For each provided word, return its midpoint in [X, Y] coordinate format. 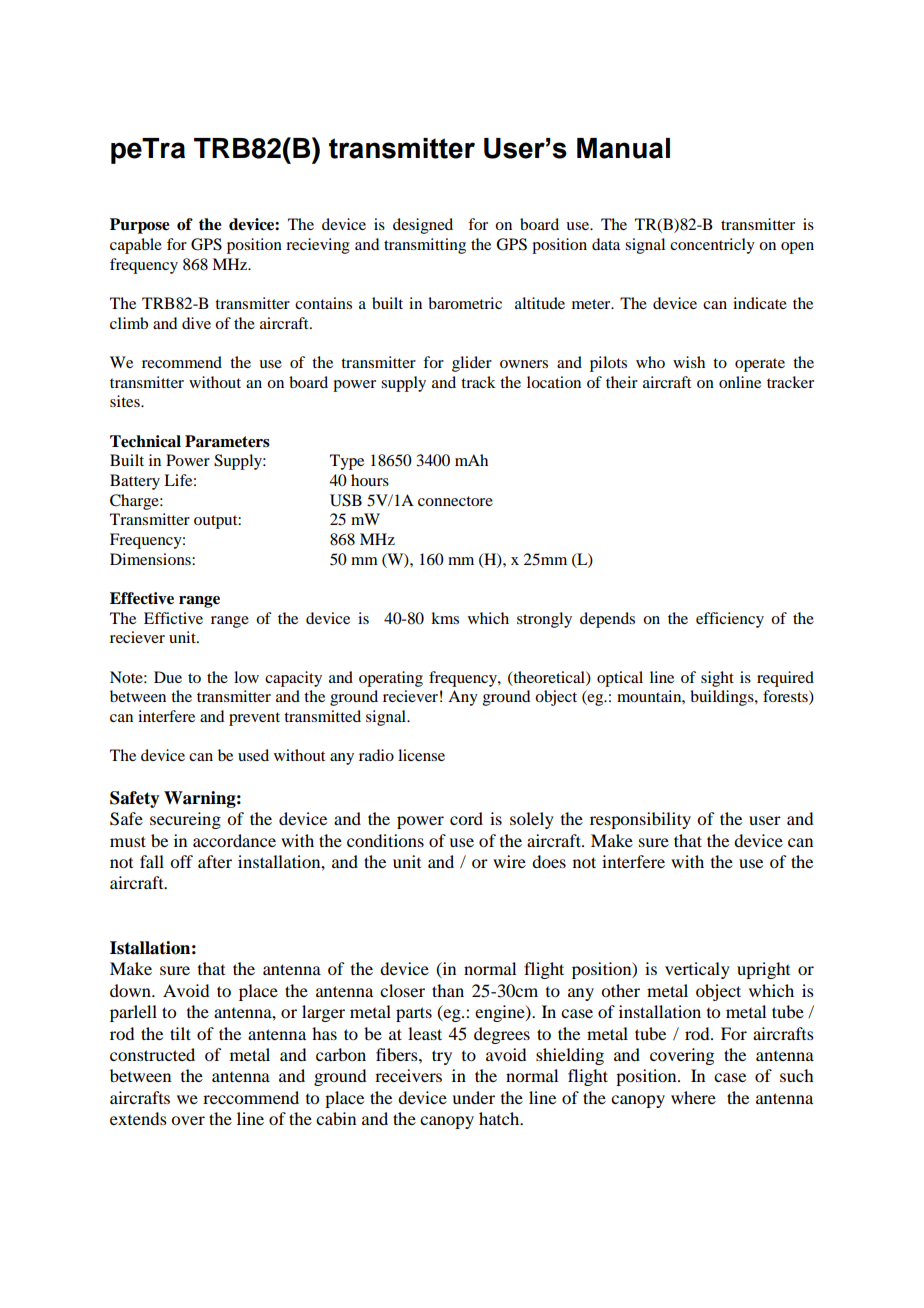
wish [689, 362]
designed [423, 226]
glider [472, 364]
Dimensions [151, 559]
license [421, 755]
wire [509, 861]
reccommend [251, 1097]
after [215, 861]
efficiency [730, 620]
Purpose [140, 226]
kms [445, 618]
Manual [623, 148]
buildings [723, 698]
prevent [254, 719]
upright [763, 970]
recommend [182, 362]
